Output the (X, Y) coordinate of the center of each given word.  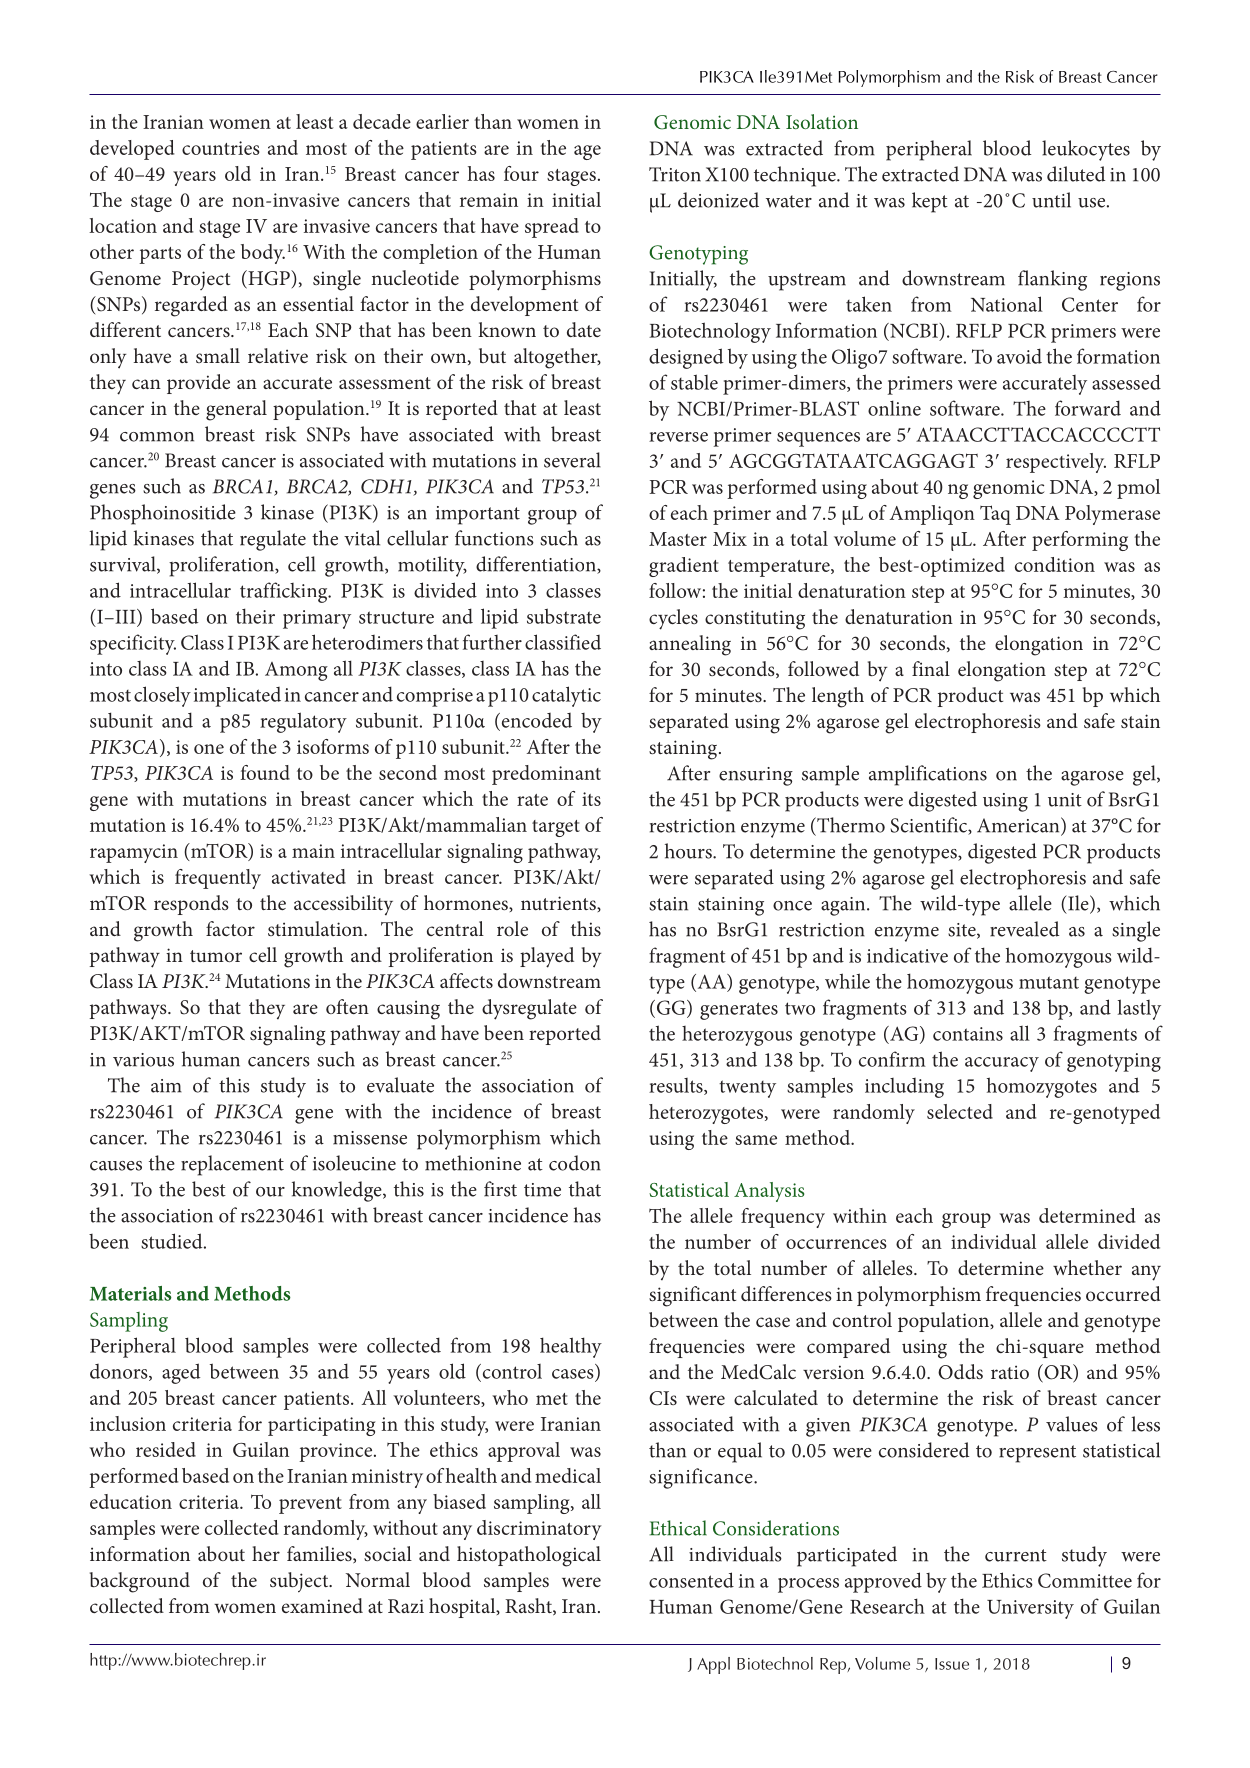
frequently (218, 879)
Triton (675, 174)
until (1051, 200)
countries (221, 148)
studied (173, 1241)
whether (1087, 1267)
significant (692, 1296)
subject (300, 1582)
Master (678, 539)
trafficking (285, 592)
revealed (1024, 929)
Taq (995, 515)
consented (691, 1580)
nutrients (559, 903)
